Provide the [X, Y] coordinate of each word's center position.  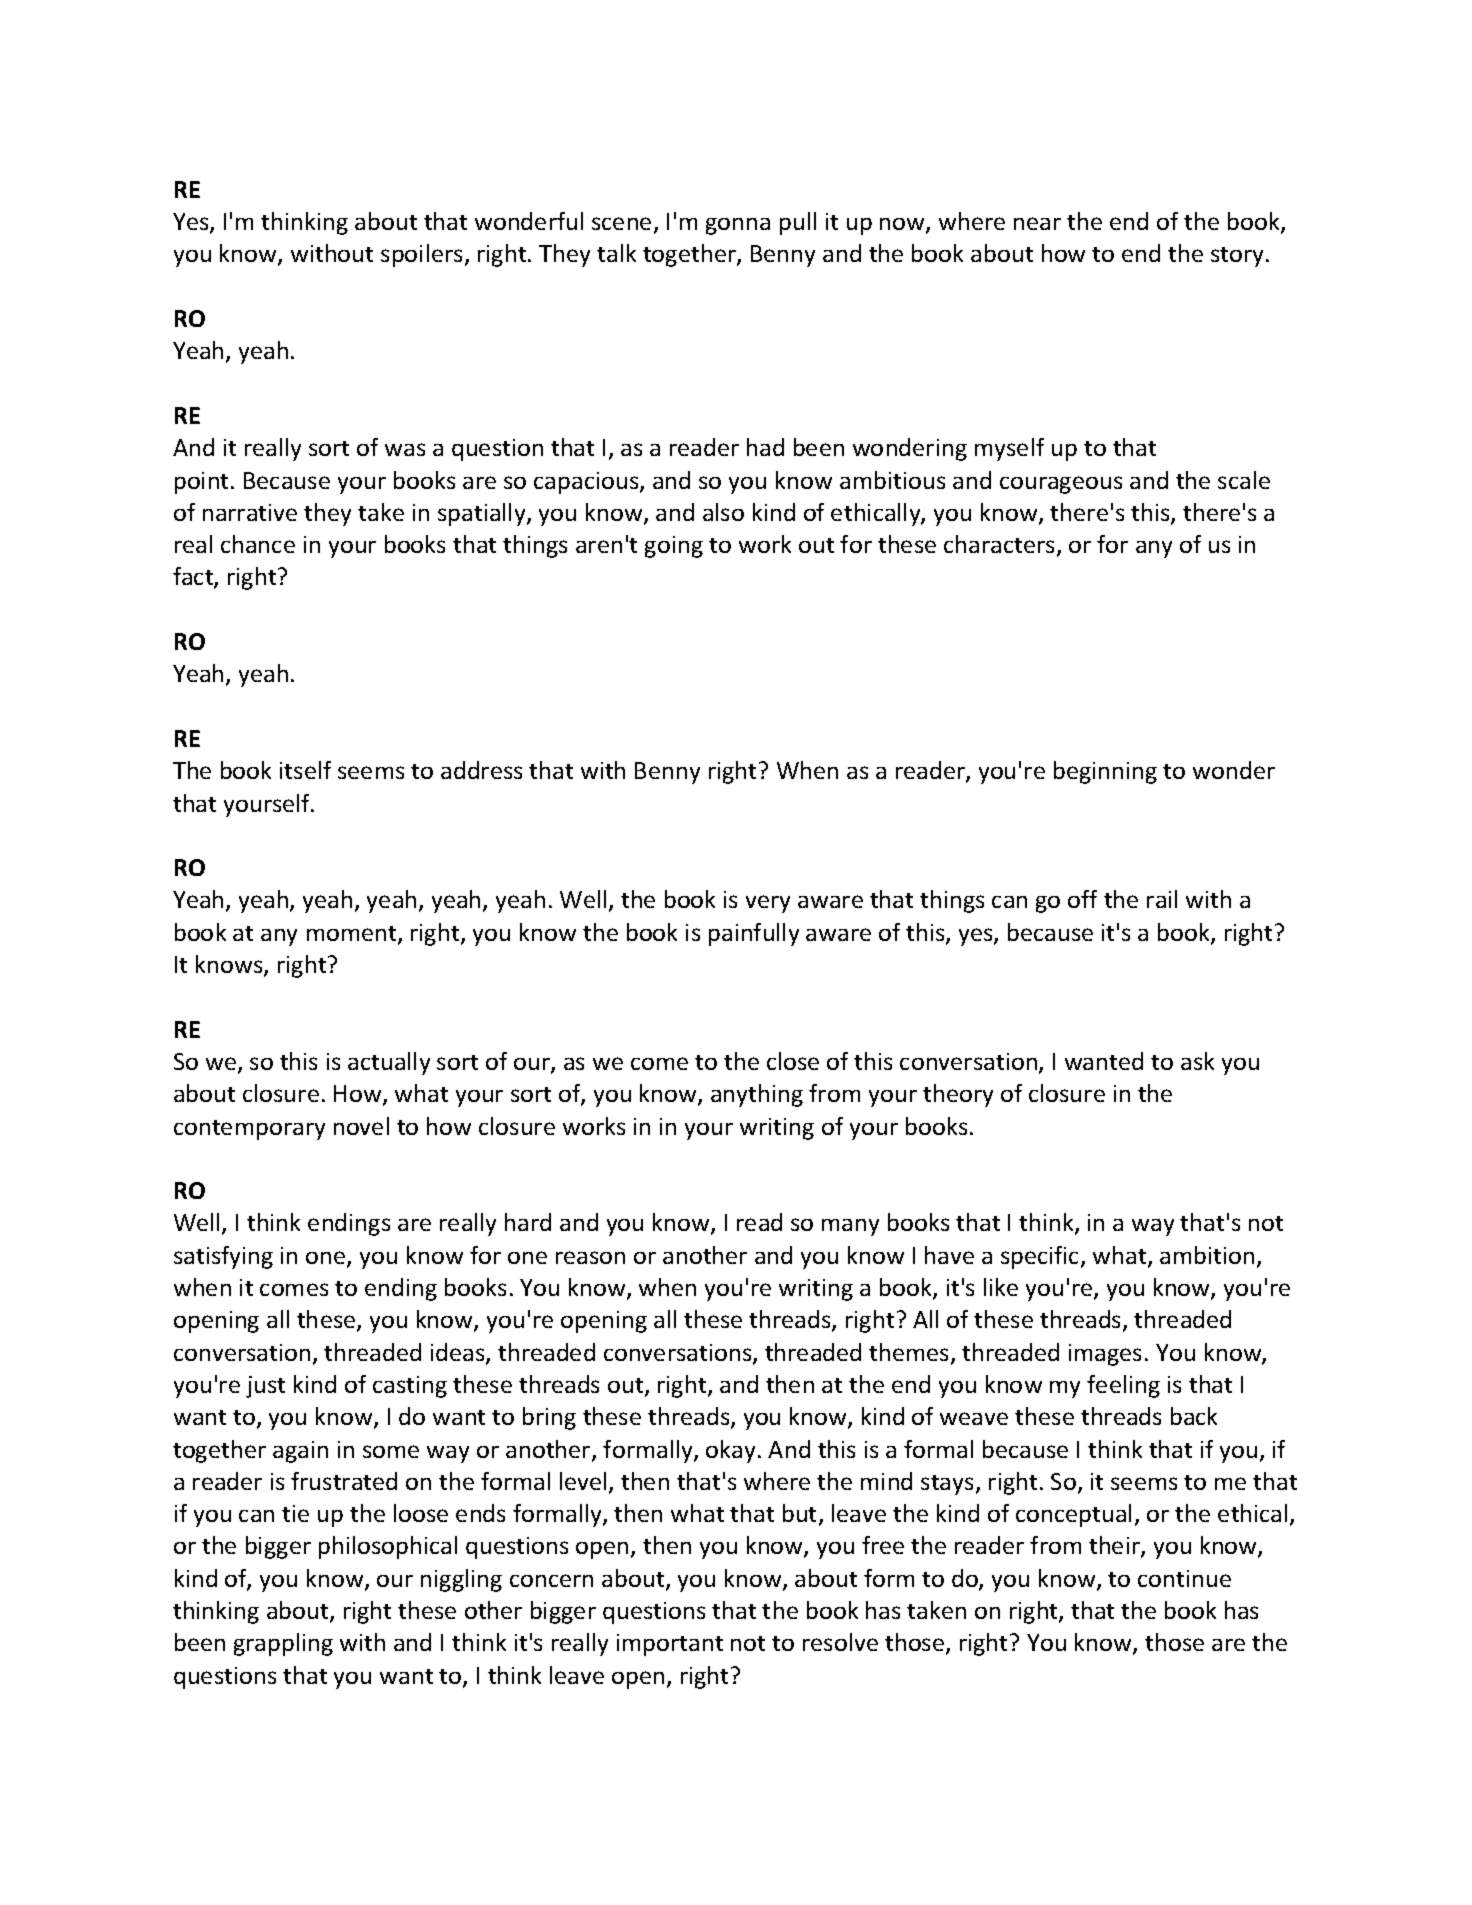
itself [305, 770]
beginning [1105, 772]
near [1037, 223]
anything [757, 1095]
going [674, 547]
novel [361, 1126]
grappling [283, 1644]
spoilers [421, 255]
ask [1197, 1061]
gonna [738, 226]
